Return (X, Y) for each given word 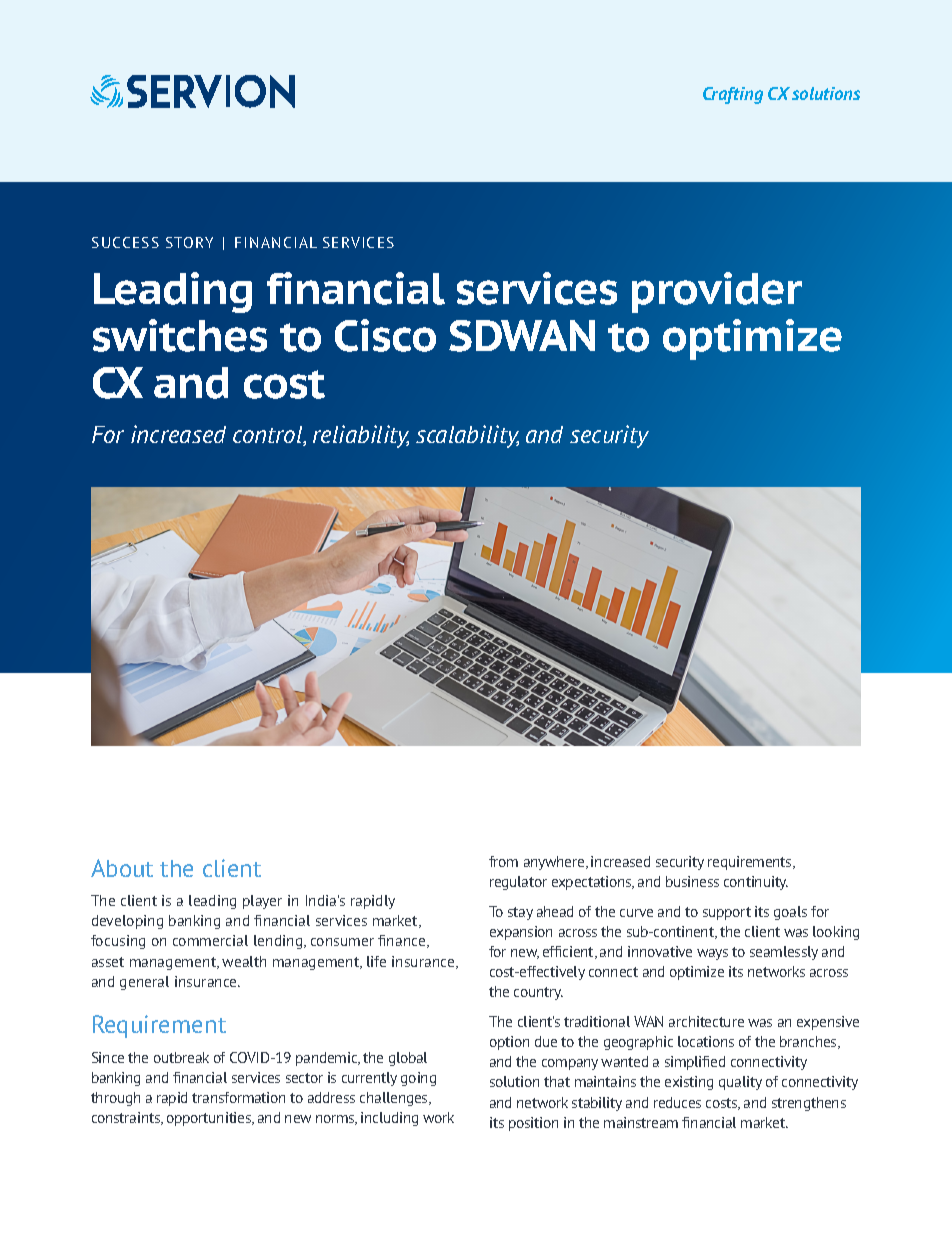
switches (180, 335)
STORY (189, 242)
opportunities (210, 1119)
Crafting (733, 95)
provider (717, 292)
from (503, 861)
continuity (756, 883)
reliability (361, 436)
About (122, 868)
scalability (467, 436)
